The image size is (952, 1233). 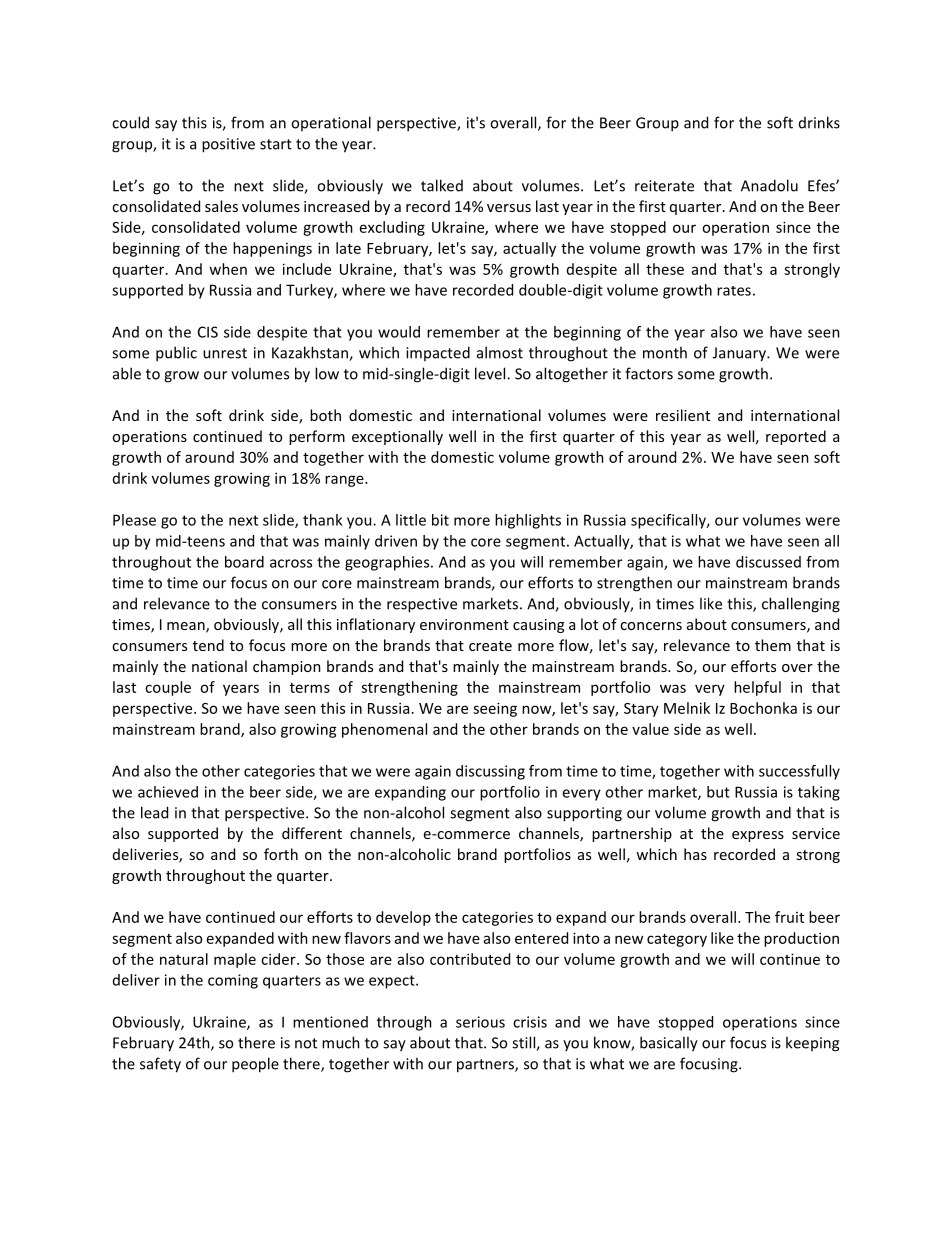 I want to click on level, so click(x=491, y=373).
